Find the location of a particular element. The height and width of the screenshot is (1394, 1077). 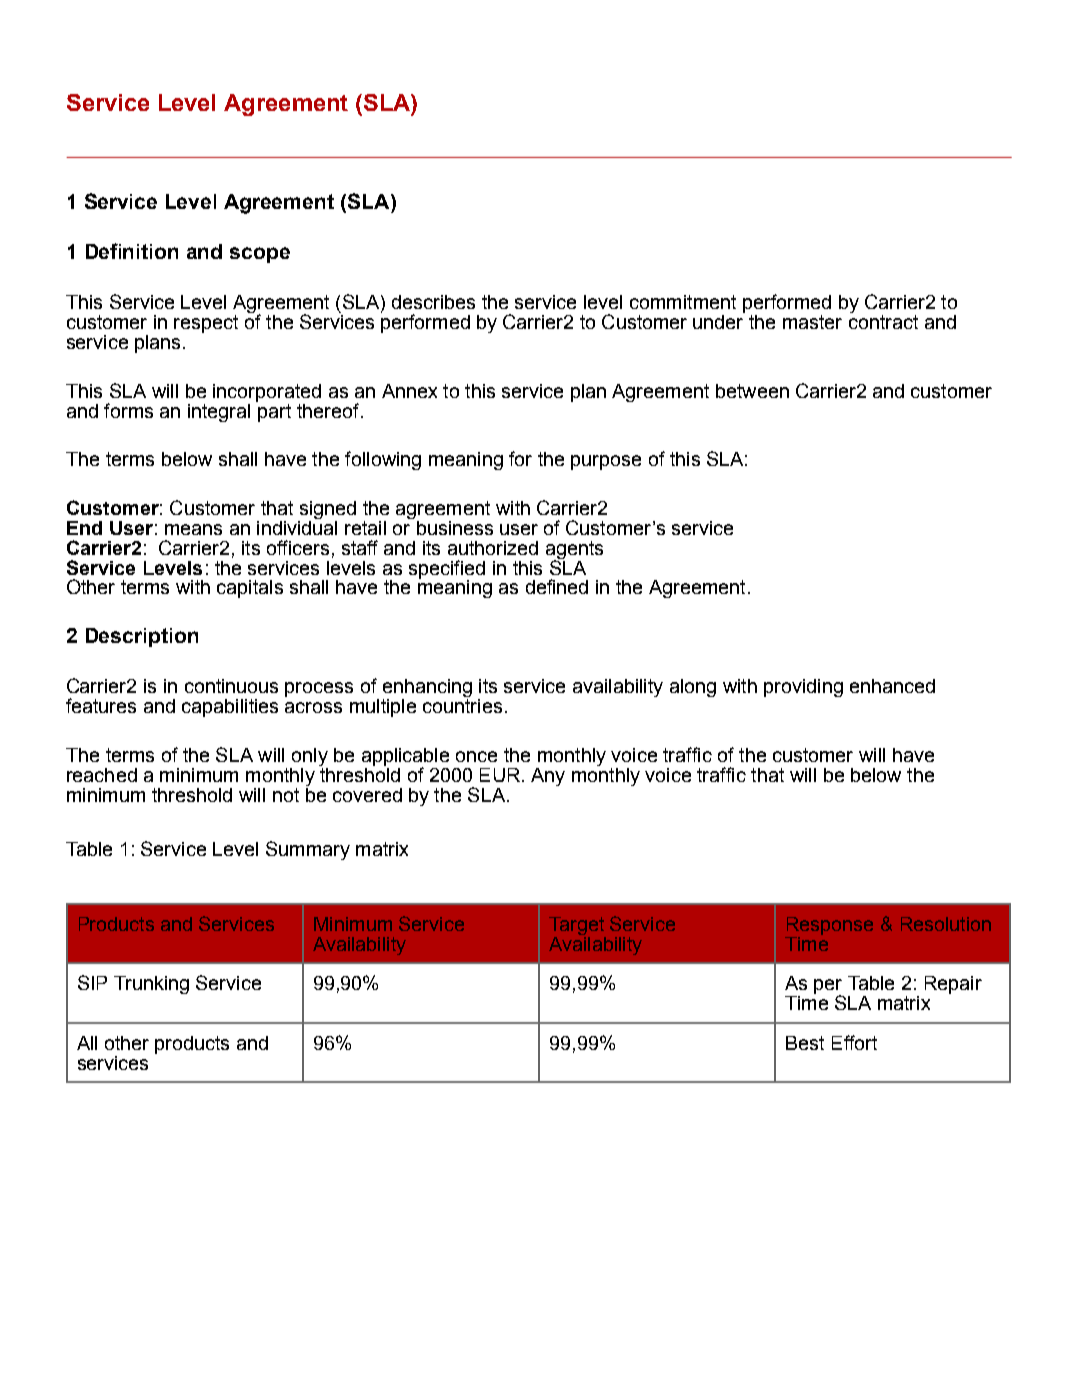

Effort is located at coordinates (854, 1042).
